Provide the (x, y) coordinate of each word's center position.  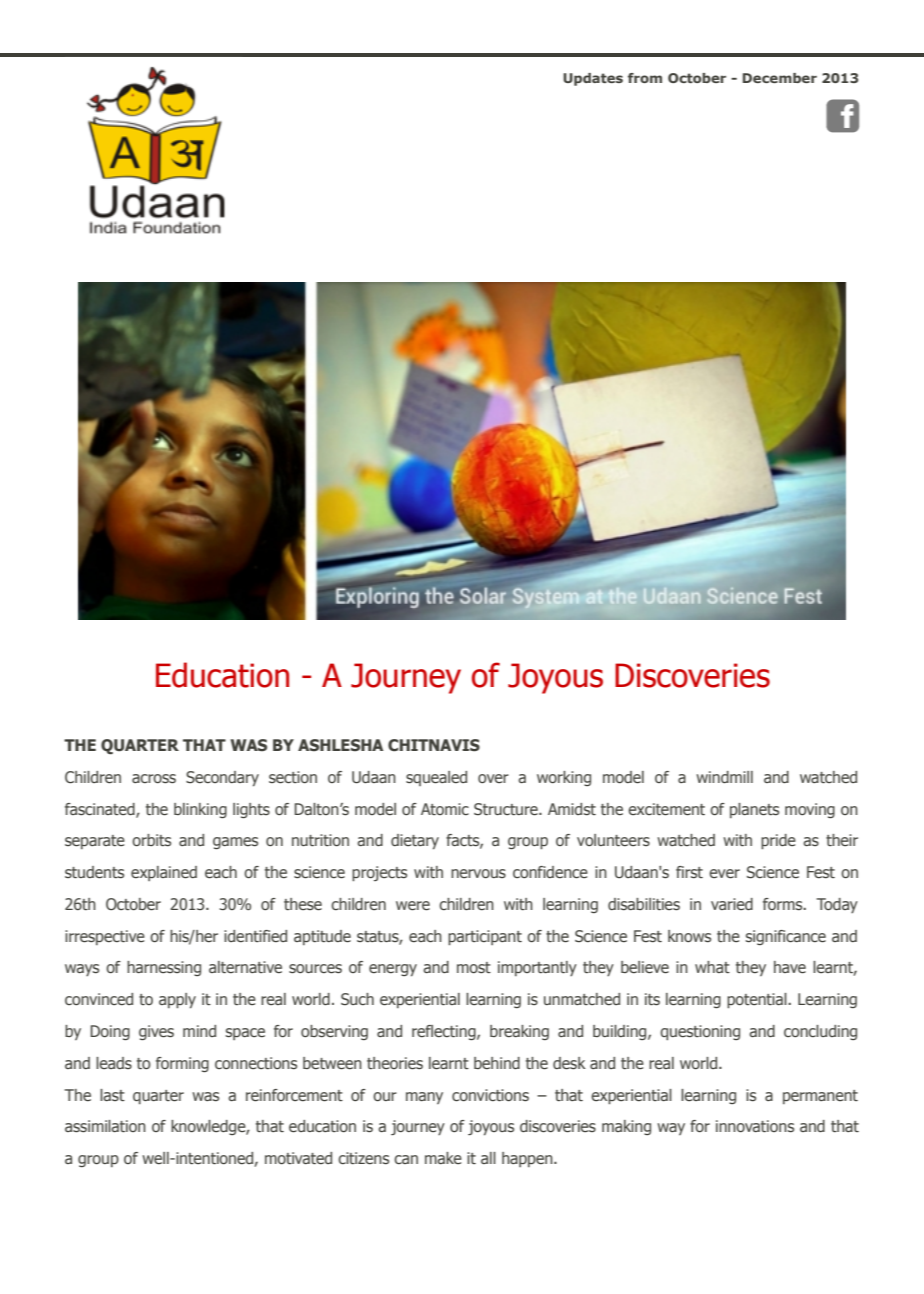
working (564, 778)
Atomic (445, 809)
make (443, 1158)
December (780, 78)
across (154, 779)
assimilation (105, 1126)
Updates (593, 79)
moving (810, 810)
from (645, 78)
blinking (200, 810)
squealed (436, 778)
